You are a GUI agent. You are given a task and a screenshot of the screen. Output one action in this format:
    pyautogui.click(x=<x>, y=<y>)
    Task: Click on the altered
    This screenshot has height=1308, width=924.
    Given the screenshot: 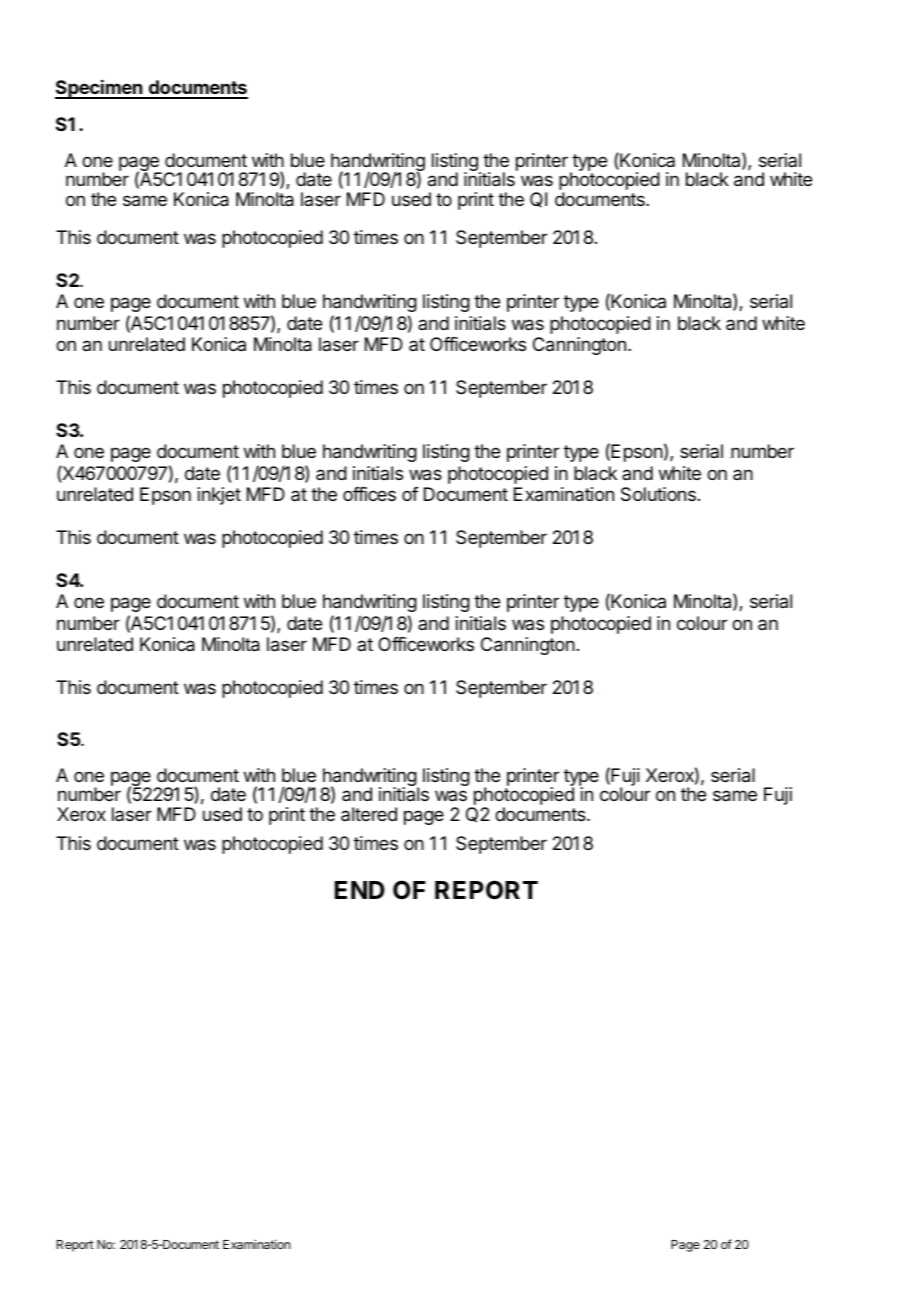 What is the action you would take?
    pyautogui.click(x=369, y=814)
